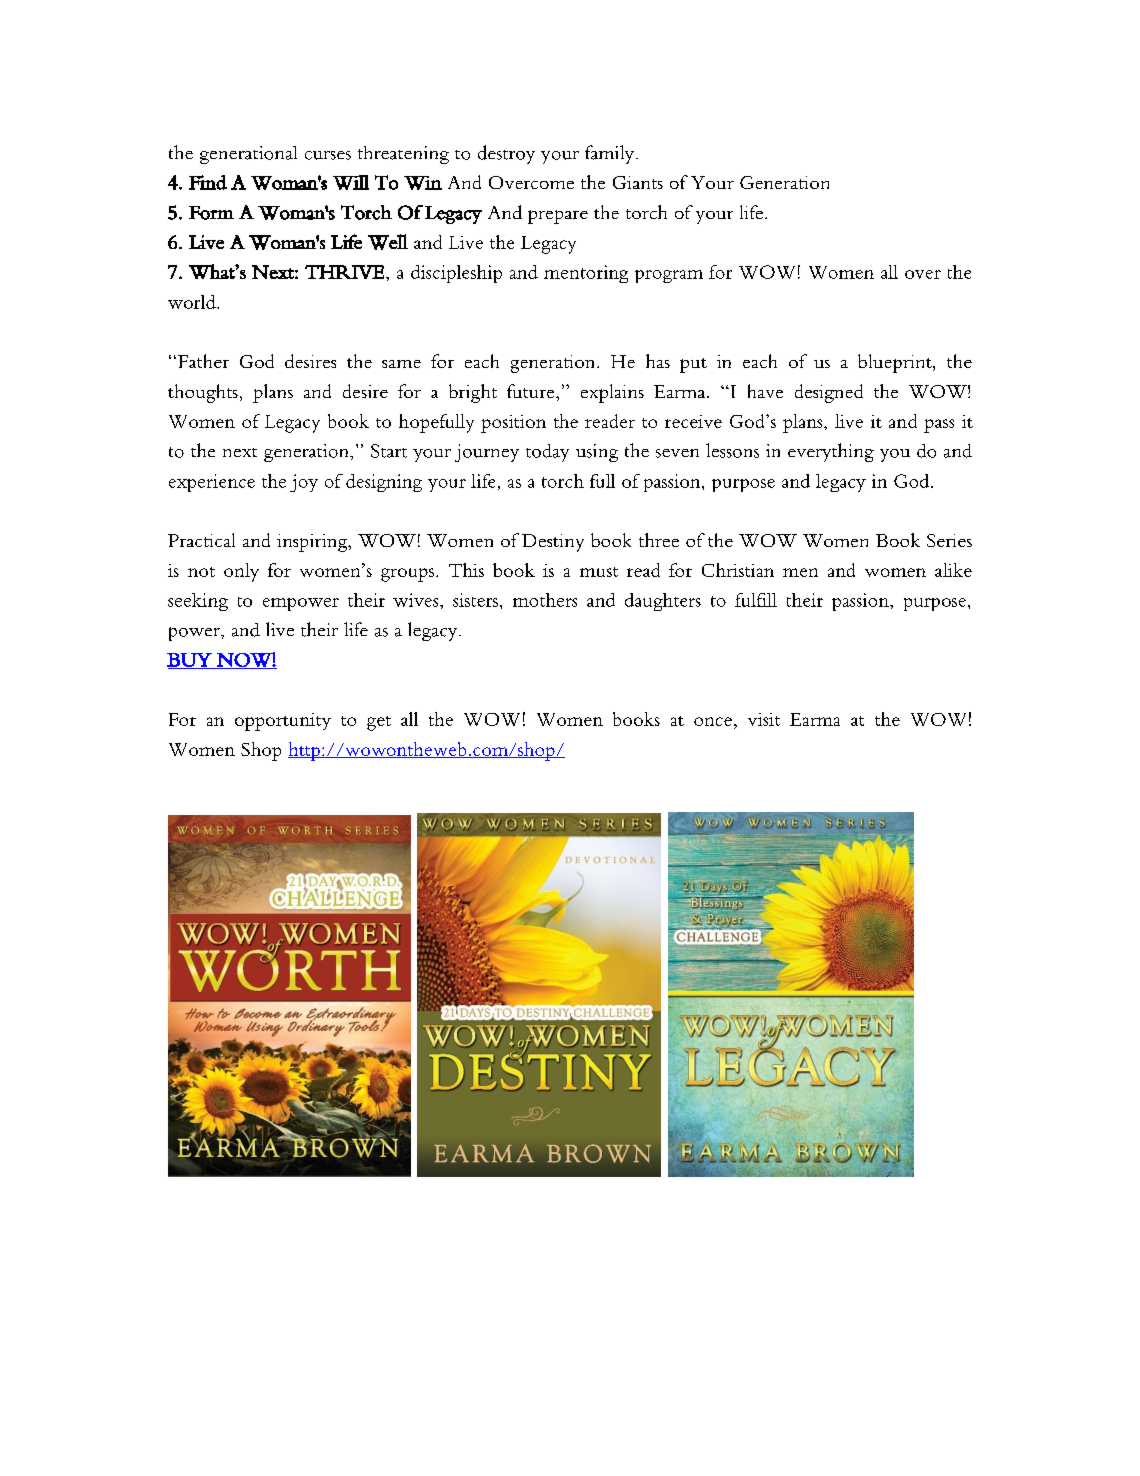 The image size is (1140, 1476). Describe the element at coordinates (586, 274) in the screenshot. I see `mentoring` at that location.
